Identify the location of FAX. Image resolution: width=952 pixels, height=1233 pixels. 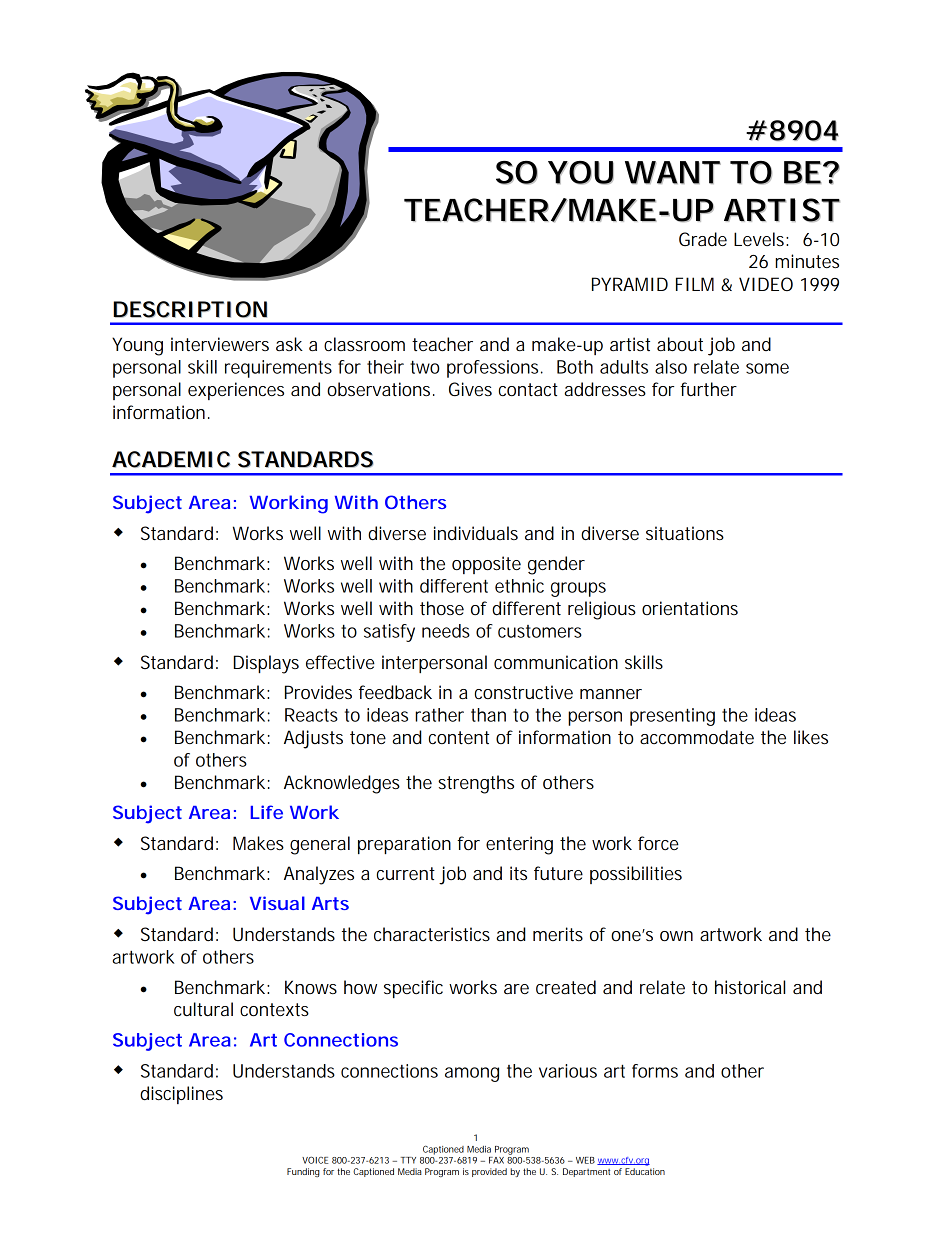
(496, 1160).
